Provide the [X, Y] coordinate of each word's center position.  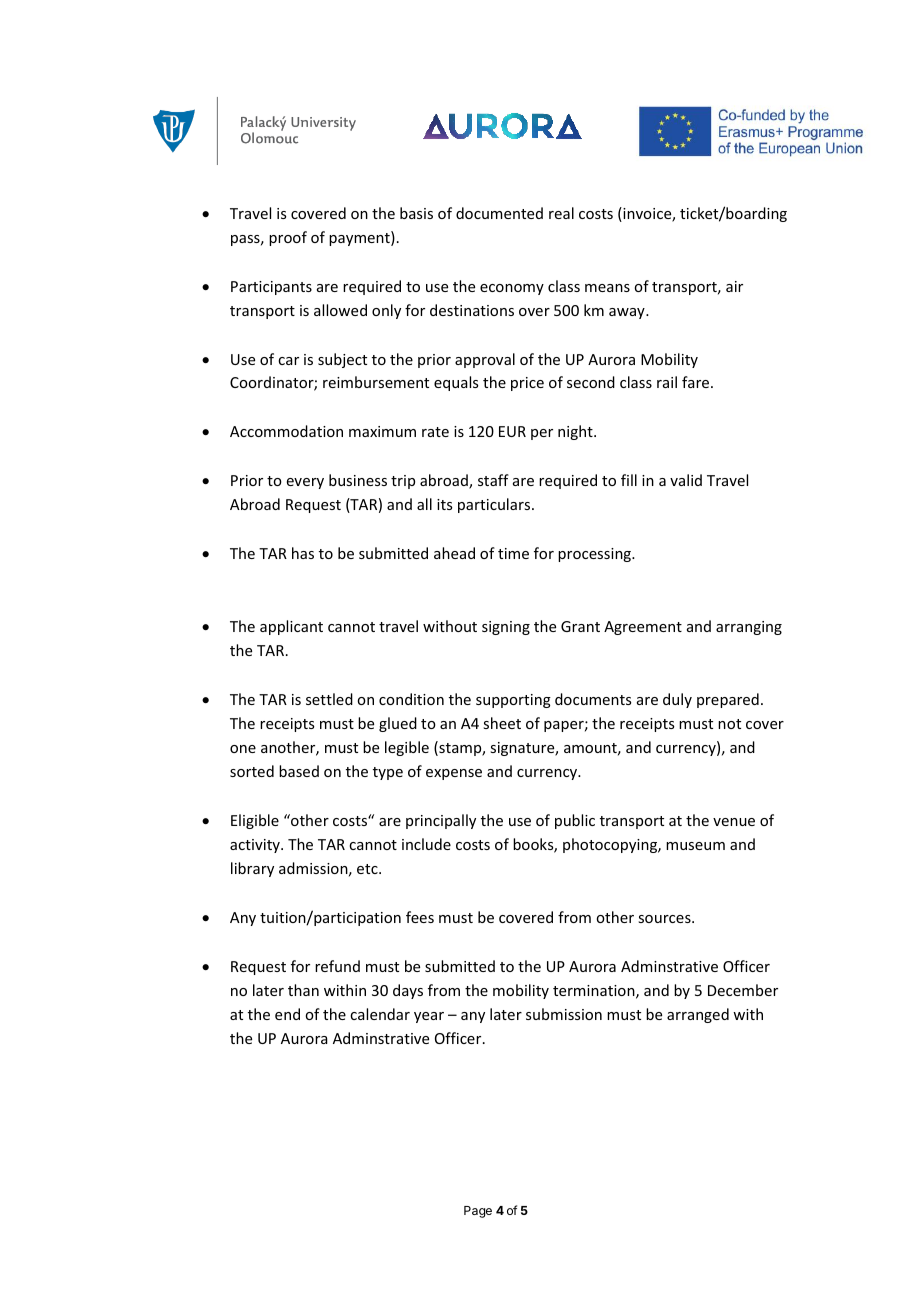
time [513, 553]
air [734, 286]
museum [695, 846]
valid [686, 480]
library [252, 869]
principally [441, 821]
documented [499, 213]
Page [478, 1212]
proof [288, 238]
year [429, 1017]
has [303, 553]
